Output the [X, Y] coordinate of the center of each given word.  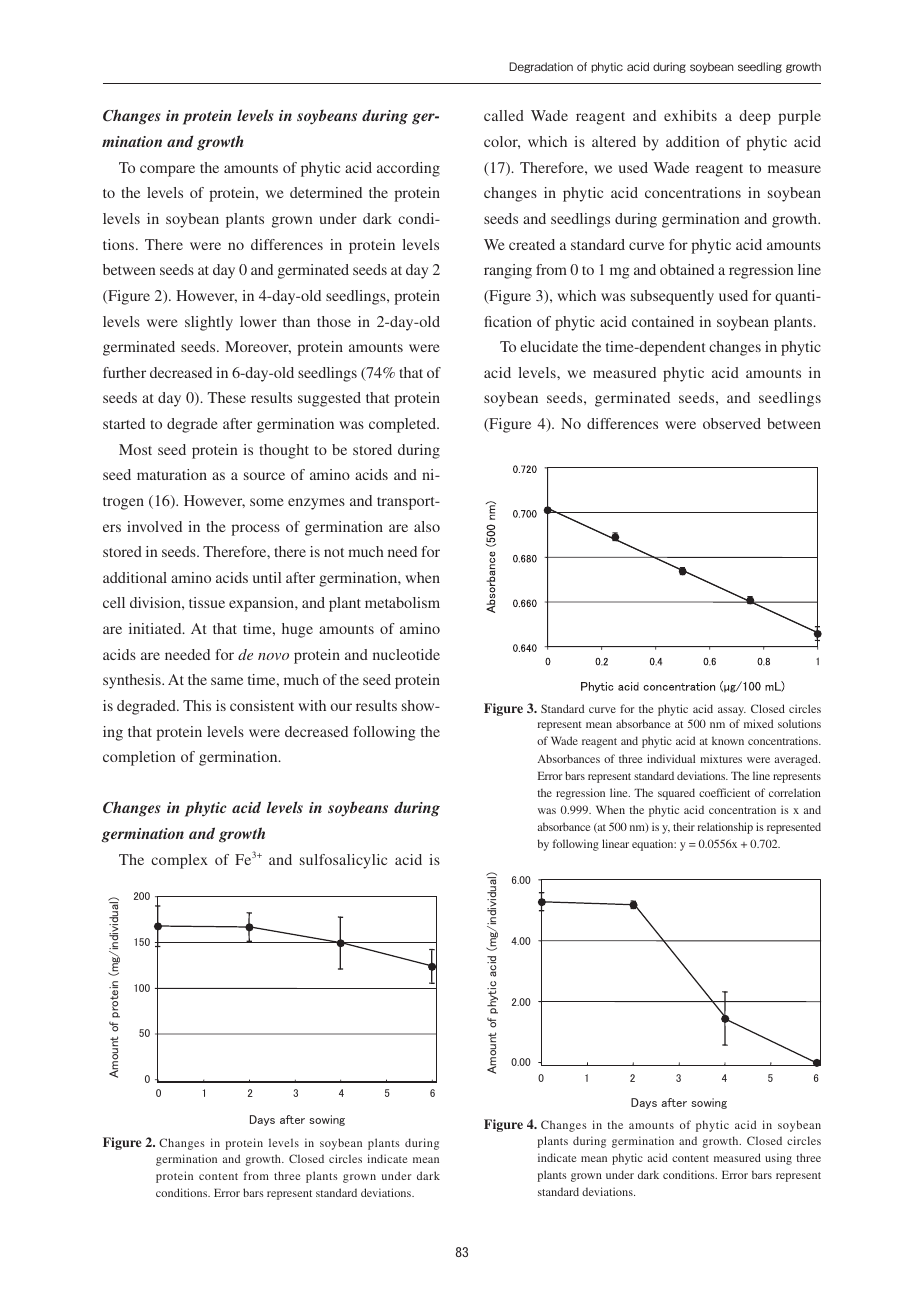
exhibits [690, 115]
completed [404, 425]
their [684, 826]
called [504, 115]
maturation [172, 474]
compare [167, 171]
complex [179, 861]
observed [732, 423]
